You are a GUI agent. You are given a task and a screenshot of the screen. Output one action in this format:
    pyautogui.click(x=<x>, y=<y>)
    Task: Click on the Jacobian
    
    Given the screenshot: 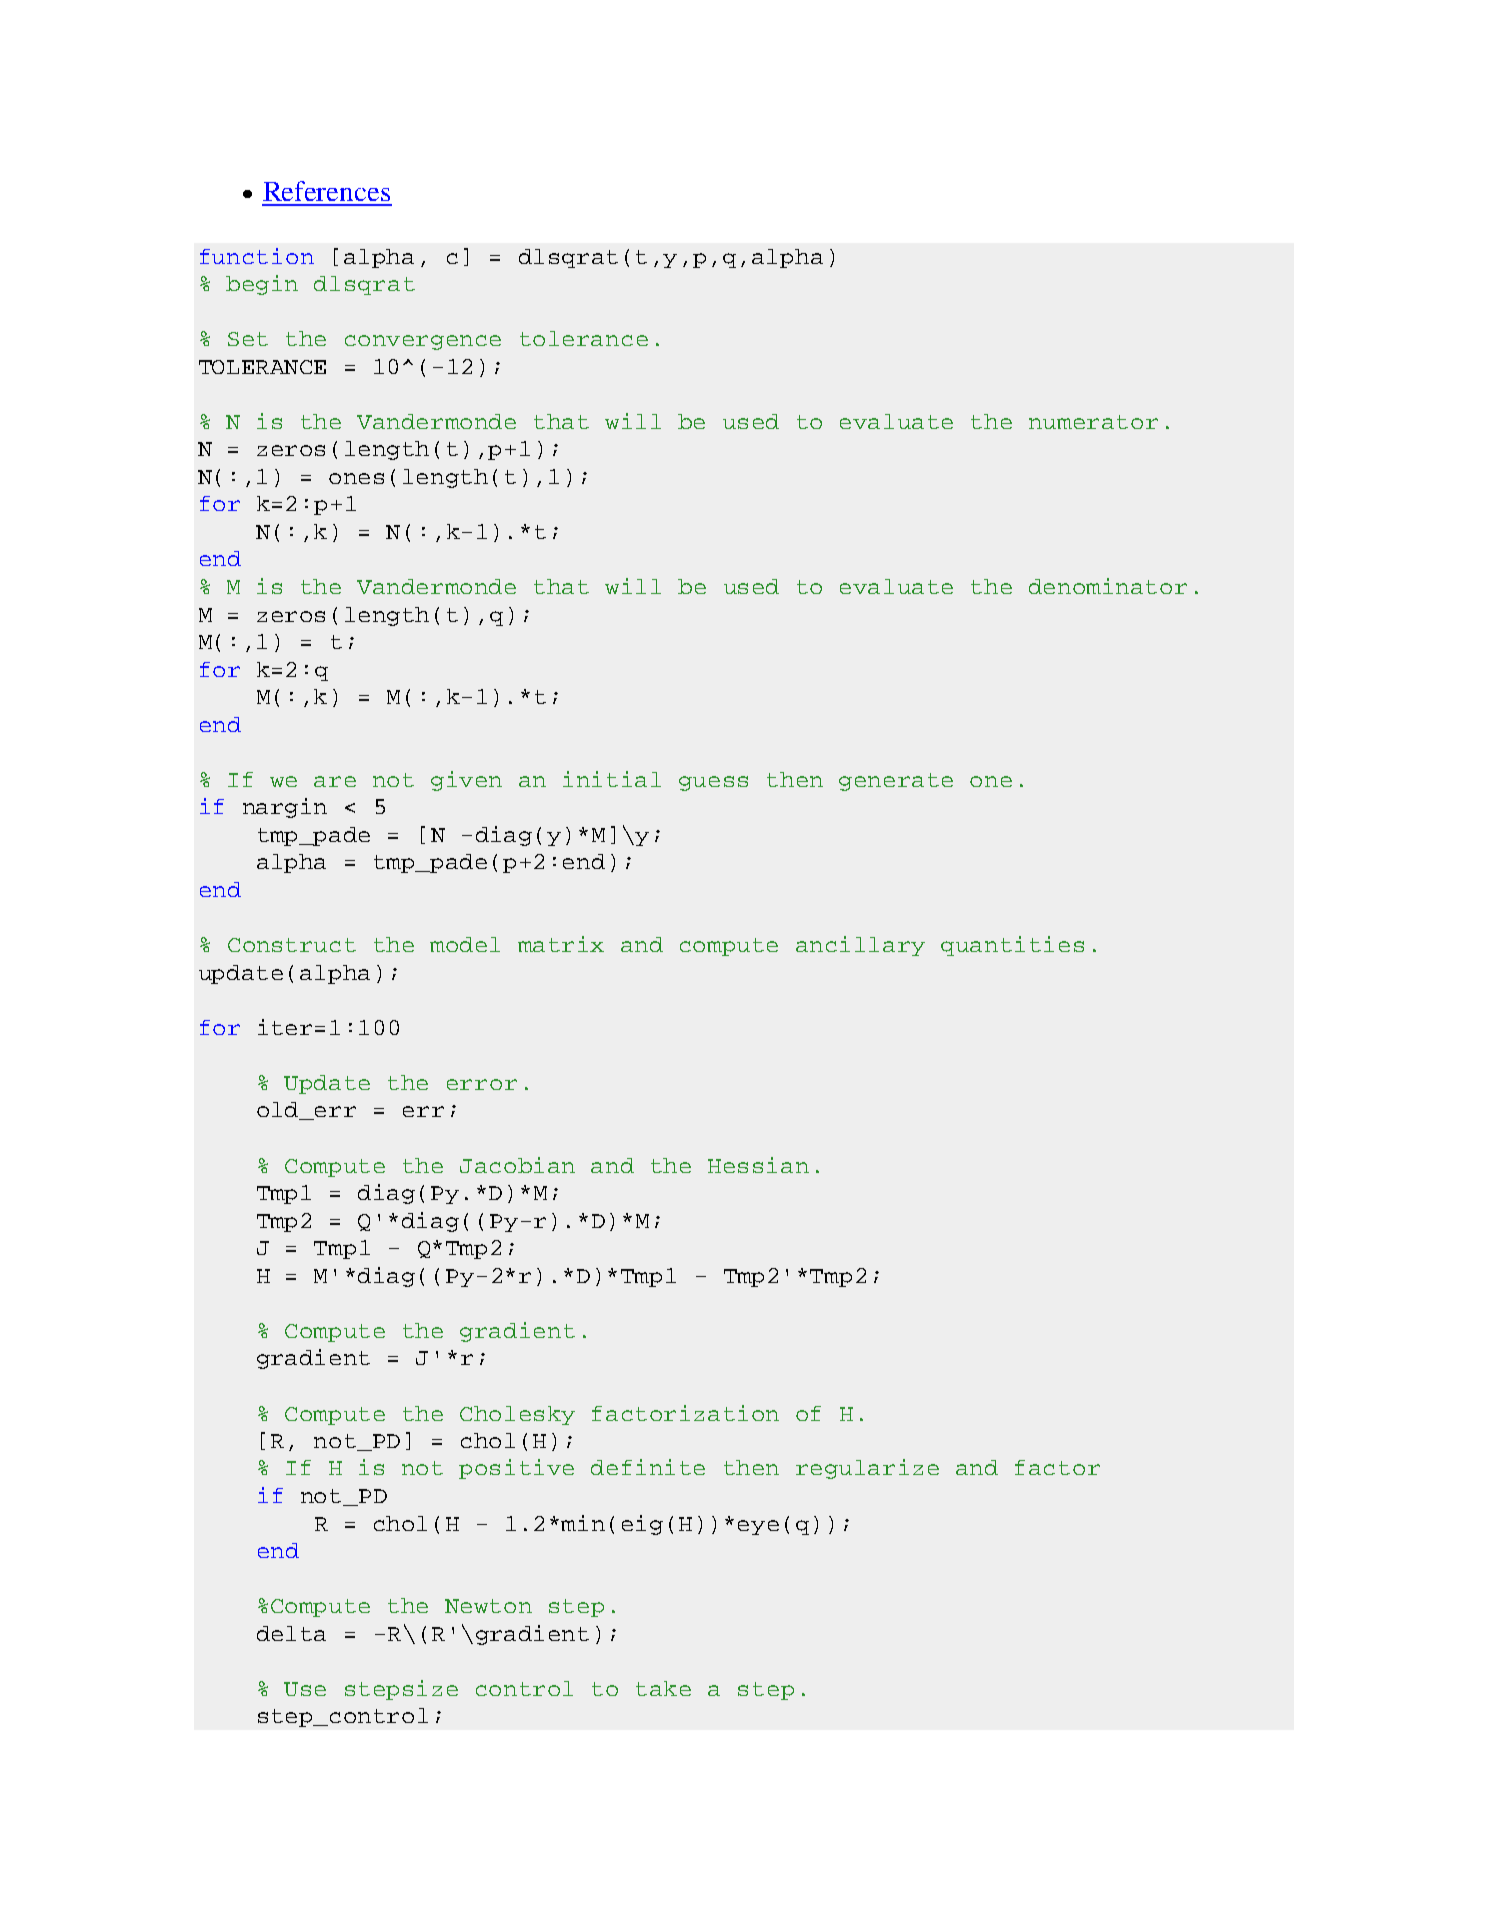 What is the action you would take?
    pyautogui.click(x=517, y=1165)
